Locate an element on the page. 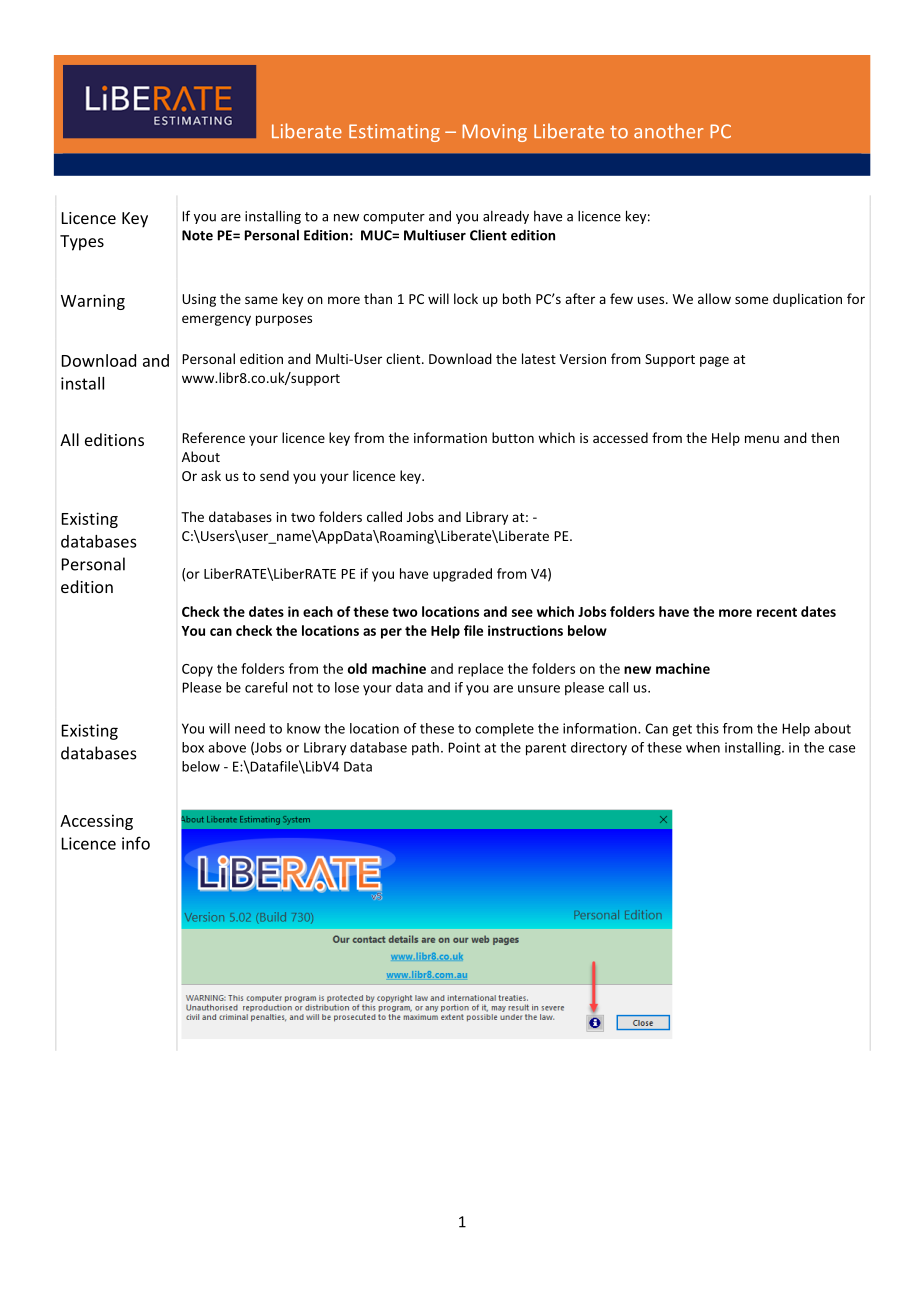 This page has width=924, height=1308. Moving is located at coordinates (494, 133).
